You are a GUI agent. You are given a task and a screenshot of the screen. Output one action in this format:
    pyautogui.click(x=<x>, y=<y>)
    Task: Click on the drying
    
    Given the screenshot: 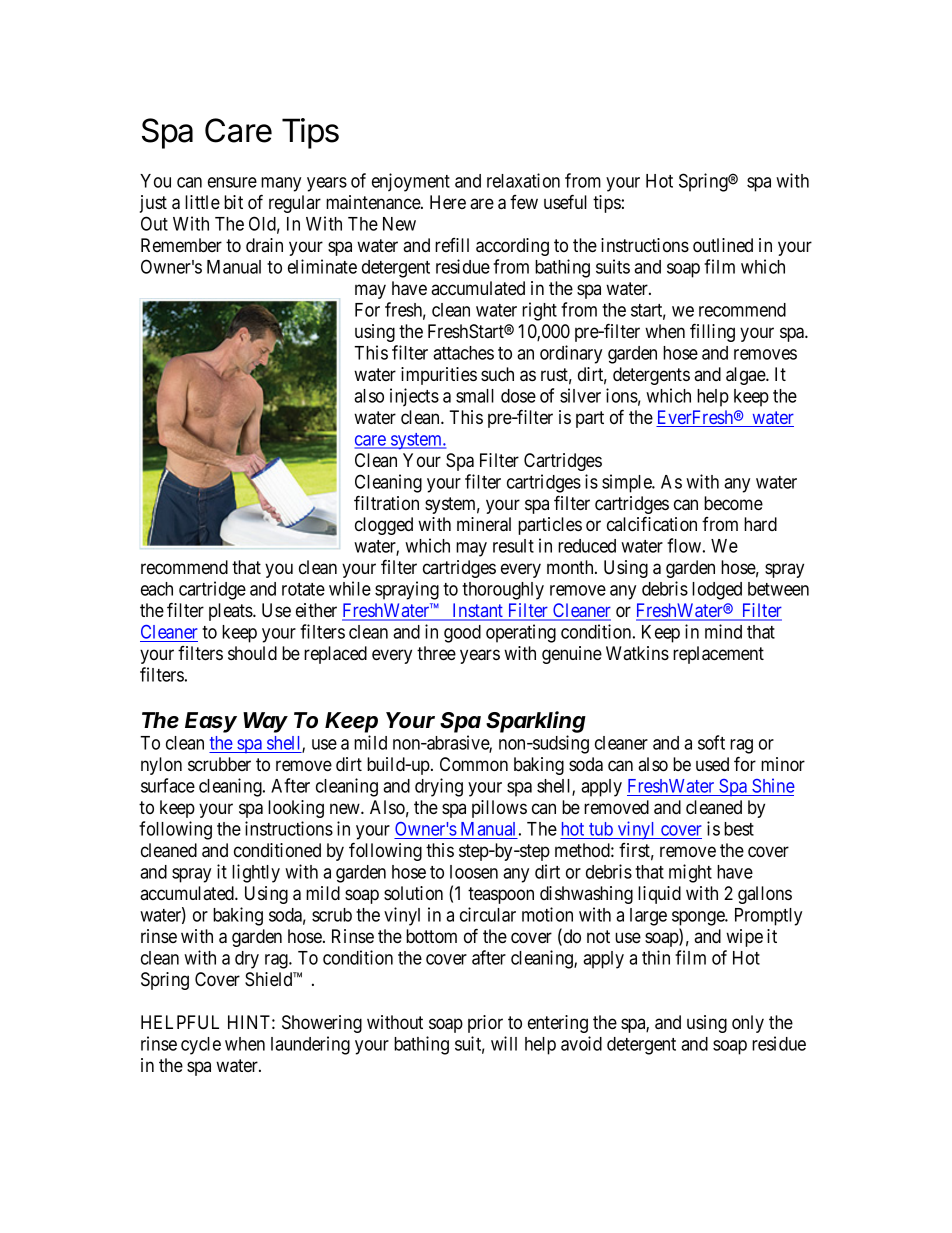 What is the action you would take?
    pyautogui.click(x=439, y=787)
